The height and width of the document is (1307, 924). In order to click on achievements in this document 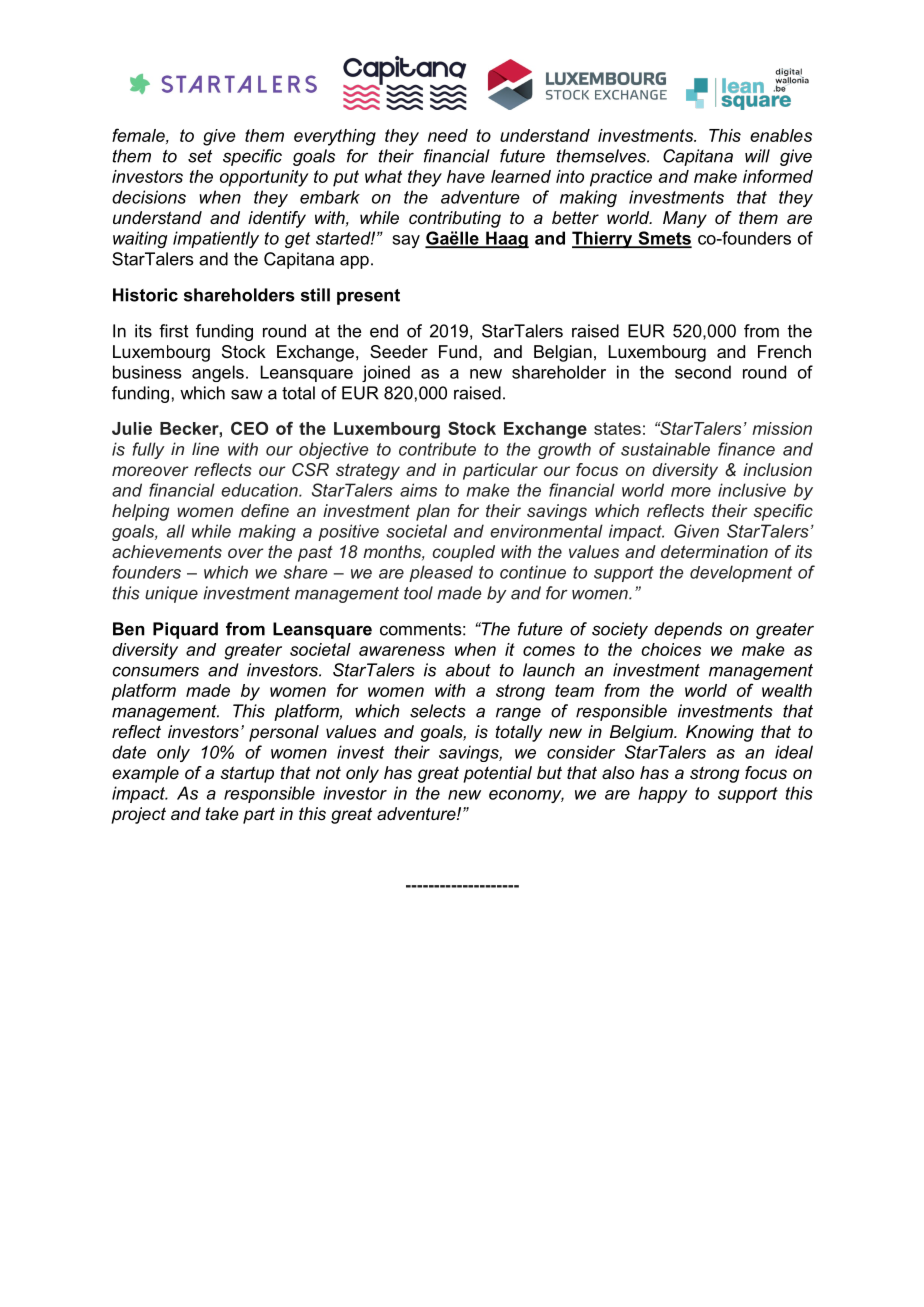, I will do `click(167, 551)`.
